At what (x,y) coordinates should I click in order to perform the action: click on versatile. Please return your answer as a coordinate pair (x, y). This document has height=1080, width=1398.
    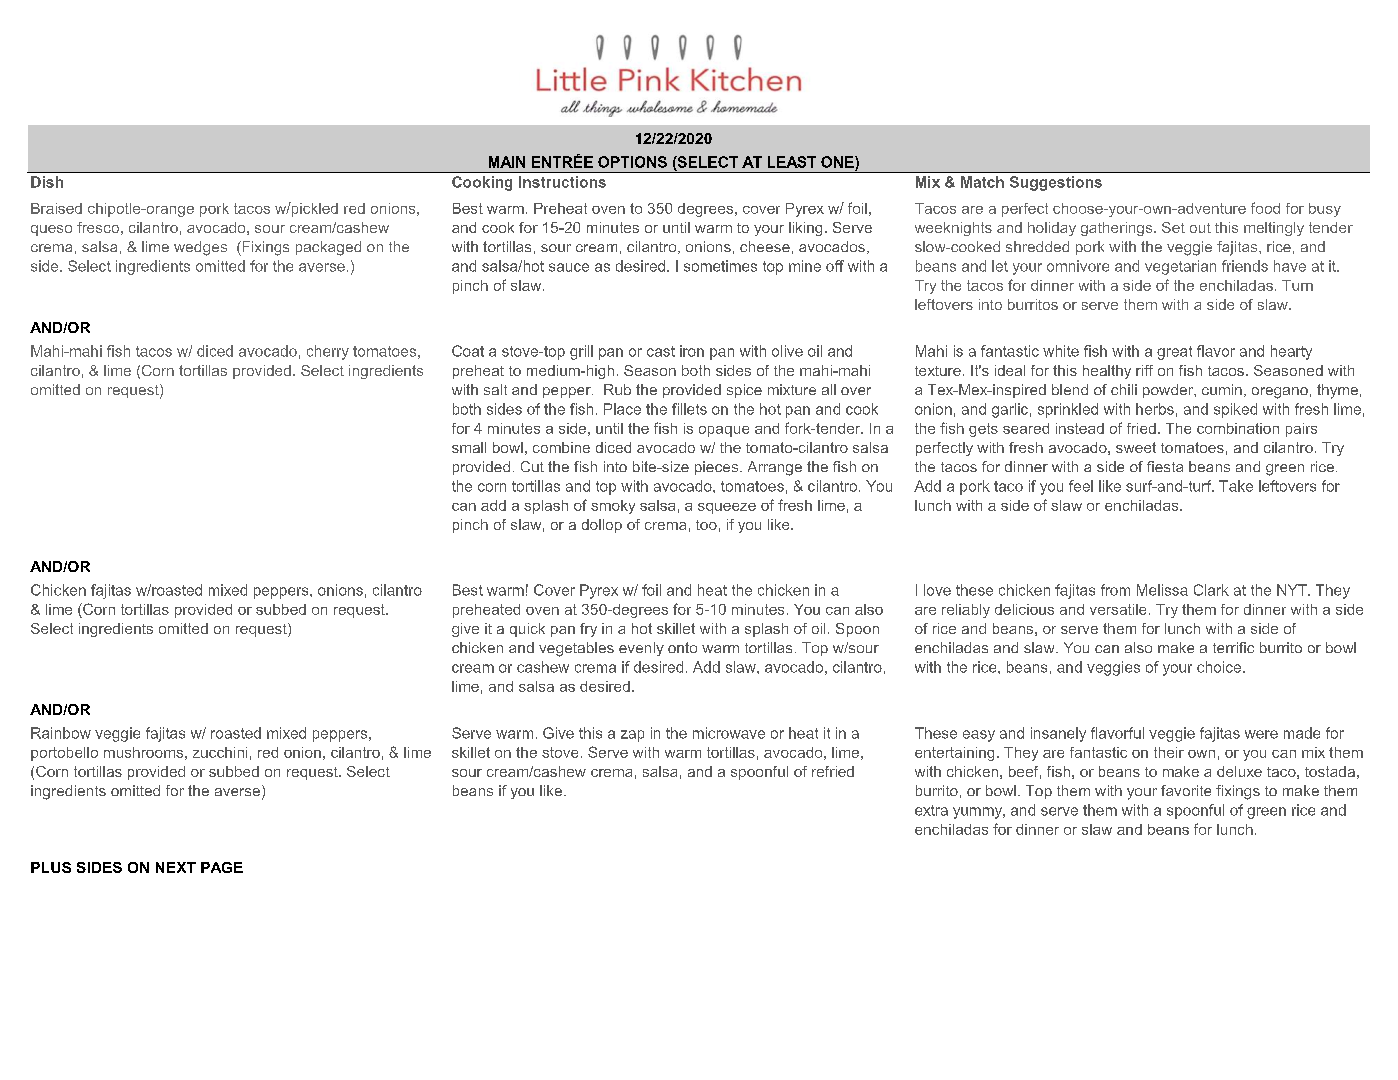
    Looking at the image, I should click on (1118, 609).
